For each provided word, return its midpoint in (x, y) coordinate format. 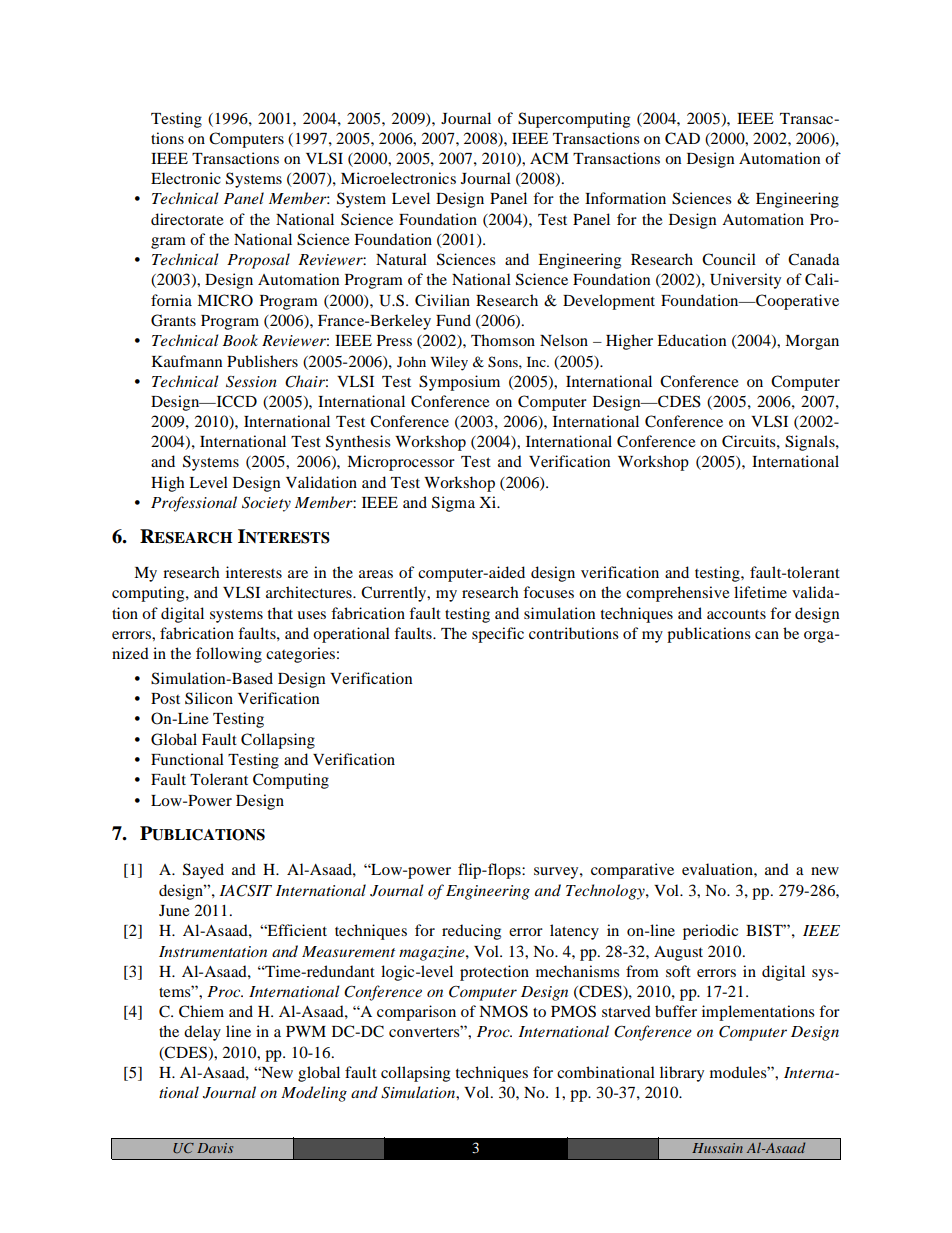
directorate (187, 219)
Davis (215, 1148)
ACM (549, 158)
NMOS (503, 1011)
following (229, 655)
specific (498, 635)
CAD (682, 138)
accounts (736, 614)
